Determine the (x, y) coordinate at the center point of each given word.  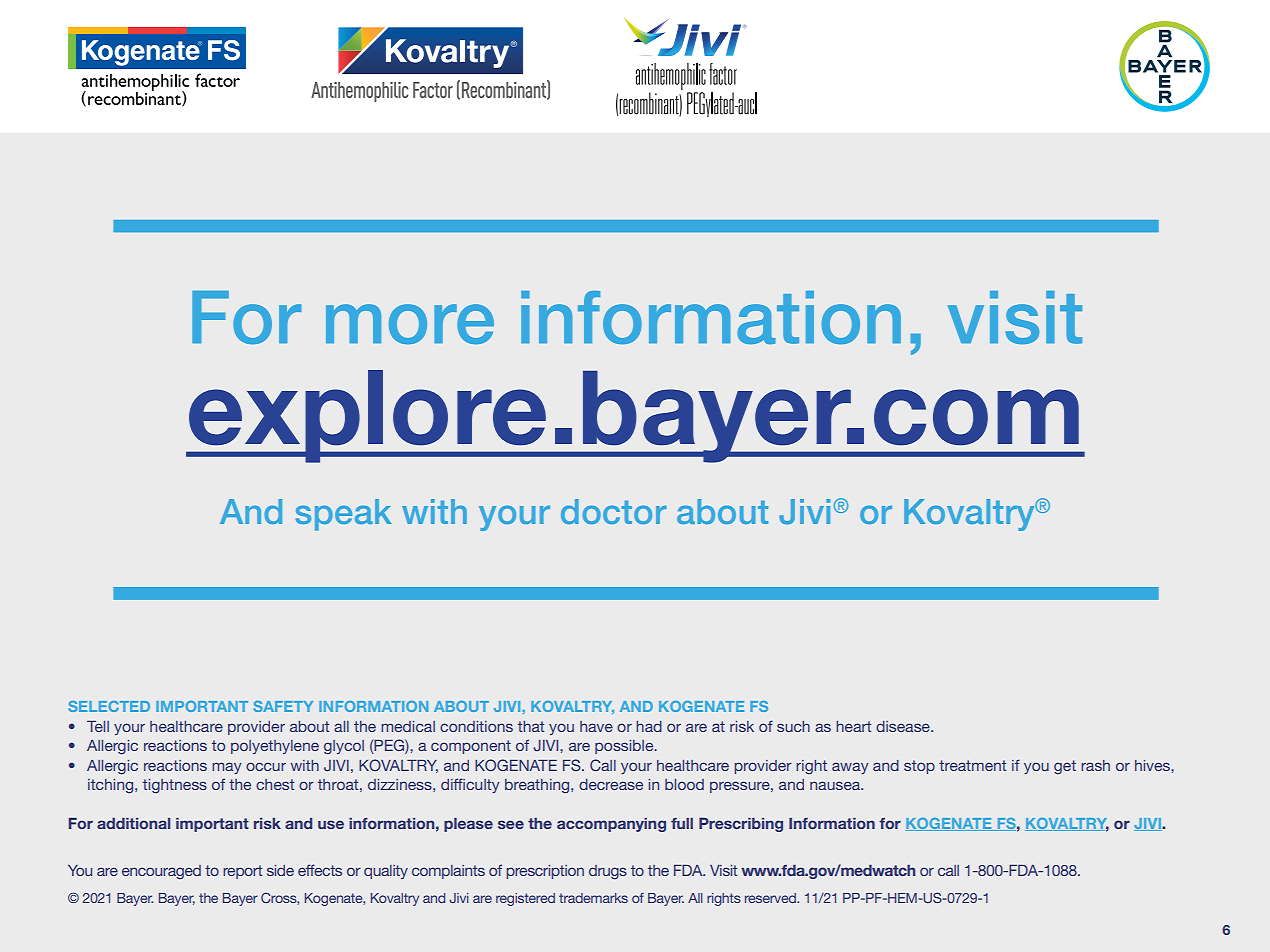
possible (625, 747)
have (596, 726)
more (410, 324)
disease (904, 726)
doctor (614, 511)
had (649, 726)
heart (853, 726)
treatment (972, 765)
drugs (608, 872)
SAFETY (283, 706)
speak (344, 515)
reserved (771, 898)
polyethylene (275, 747)
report (242, 872)
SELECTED (109, 706)
